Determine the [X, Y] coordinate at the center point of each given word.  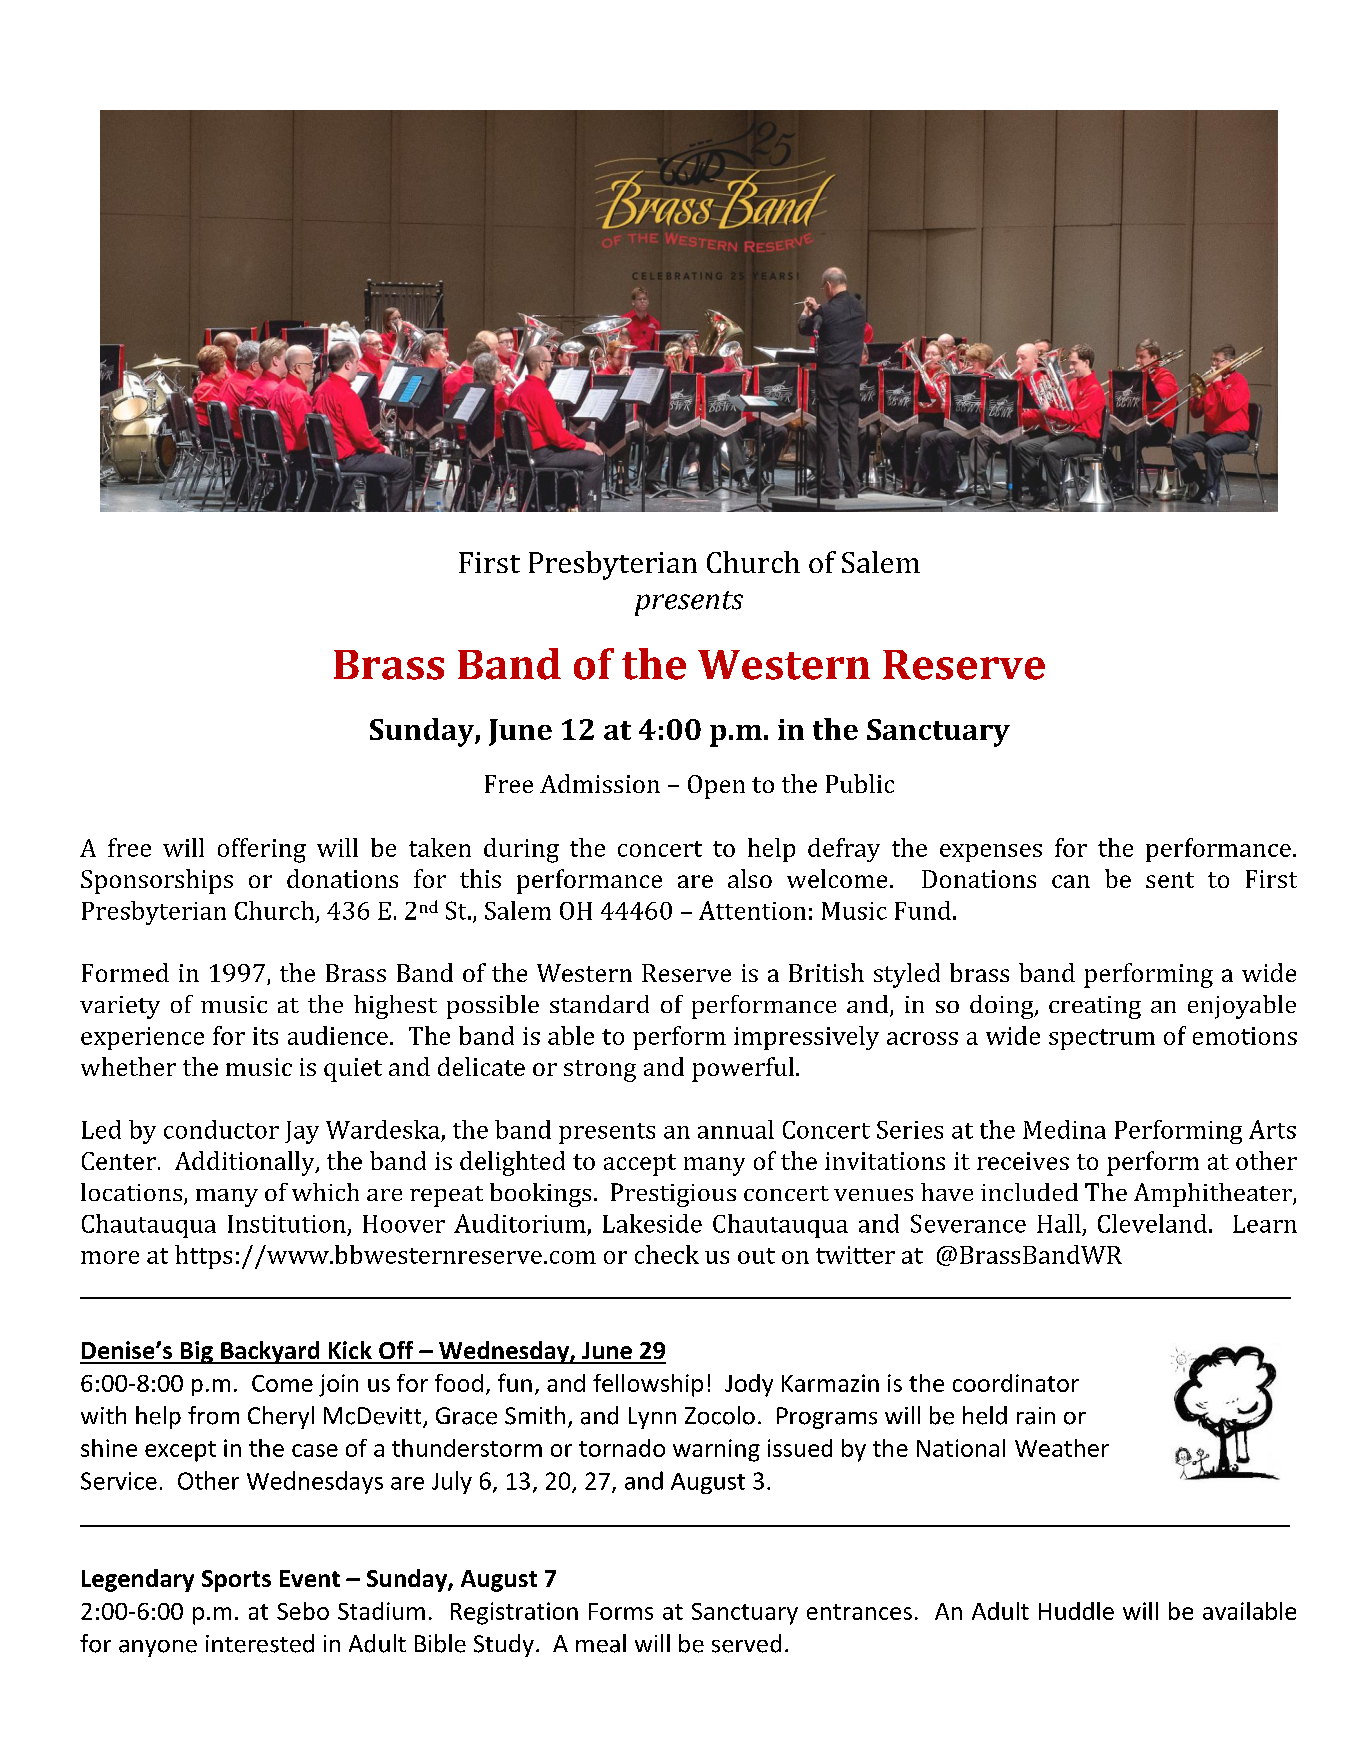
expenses [991, 853]
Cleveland [1152, 1223]
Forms [621, 1611]
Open [716, 787]
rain [1036, 1416]
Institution [287, 1224]
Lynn [652, 1418]
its [265, 1036]
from [213, 1415]
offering [262, 850]
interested [260, 1643]
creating [1095, 1007]
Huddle [1076, 1611]
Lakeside [652, 1223]
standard [599, 1004]
